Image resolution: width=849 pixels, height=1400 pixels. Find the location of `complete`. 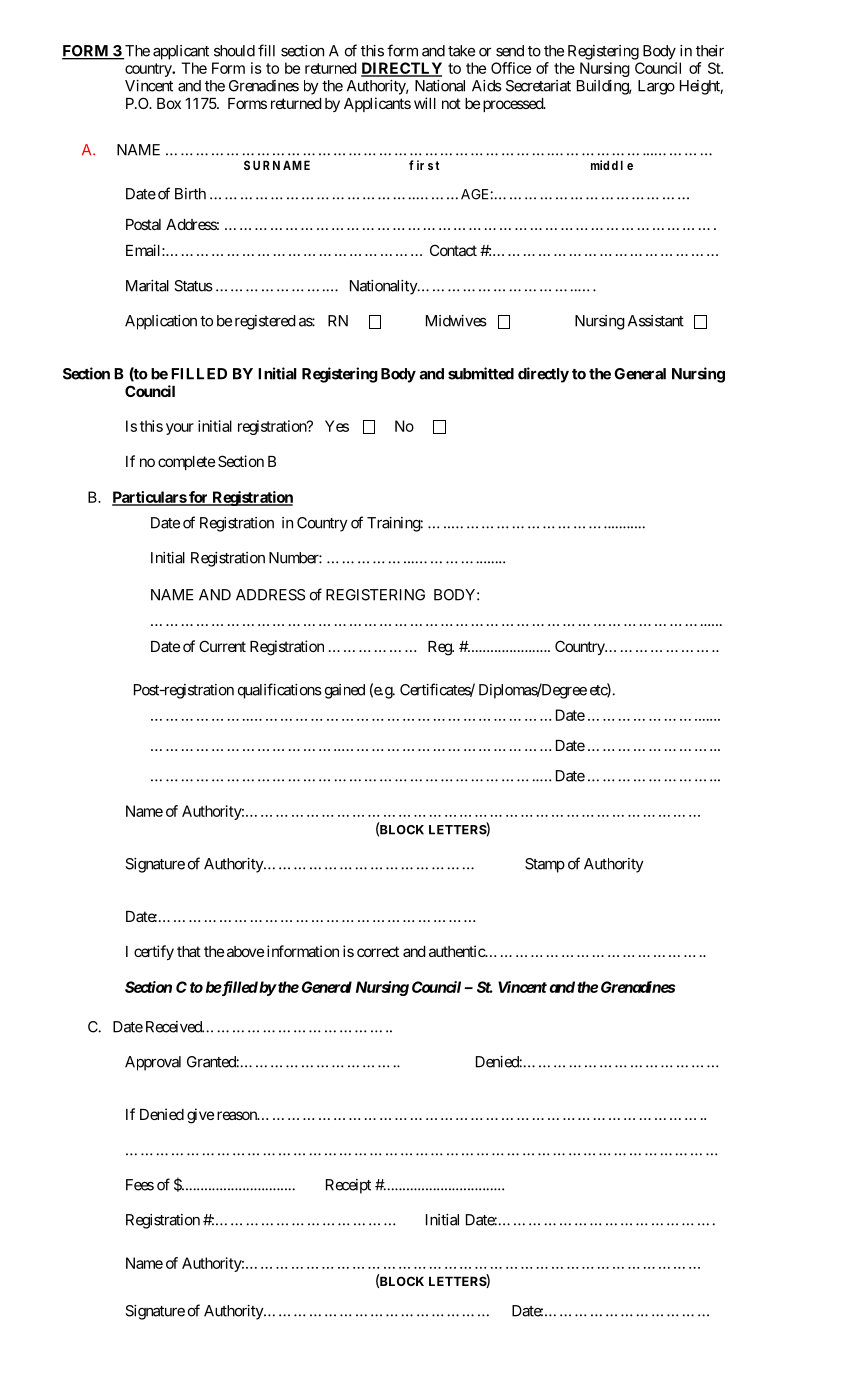

complete is located at coordinates (186, 463).
